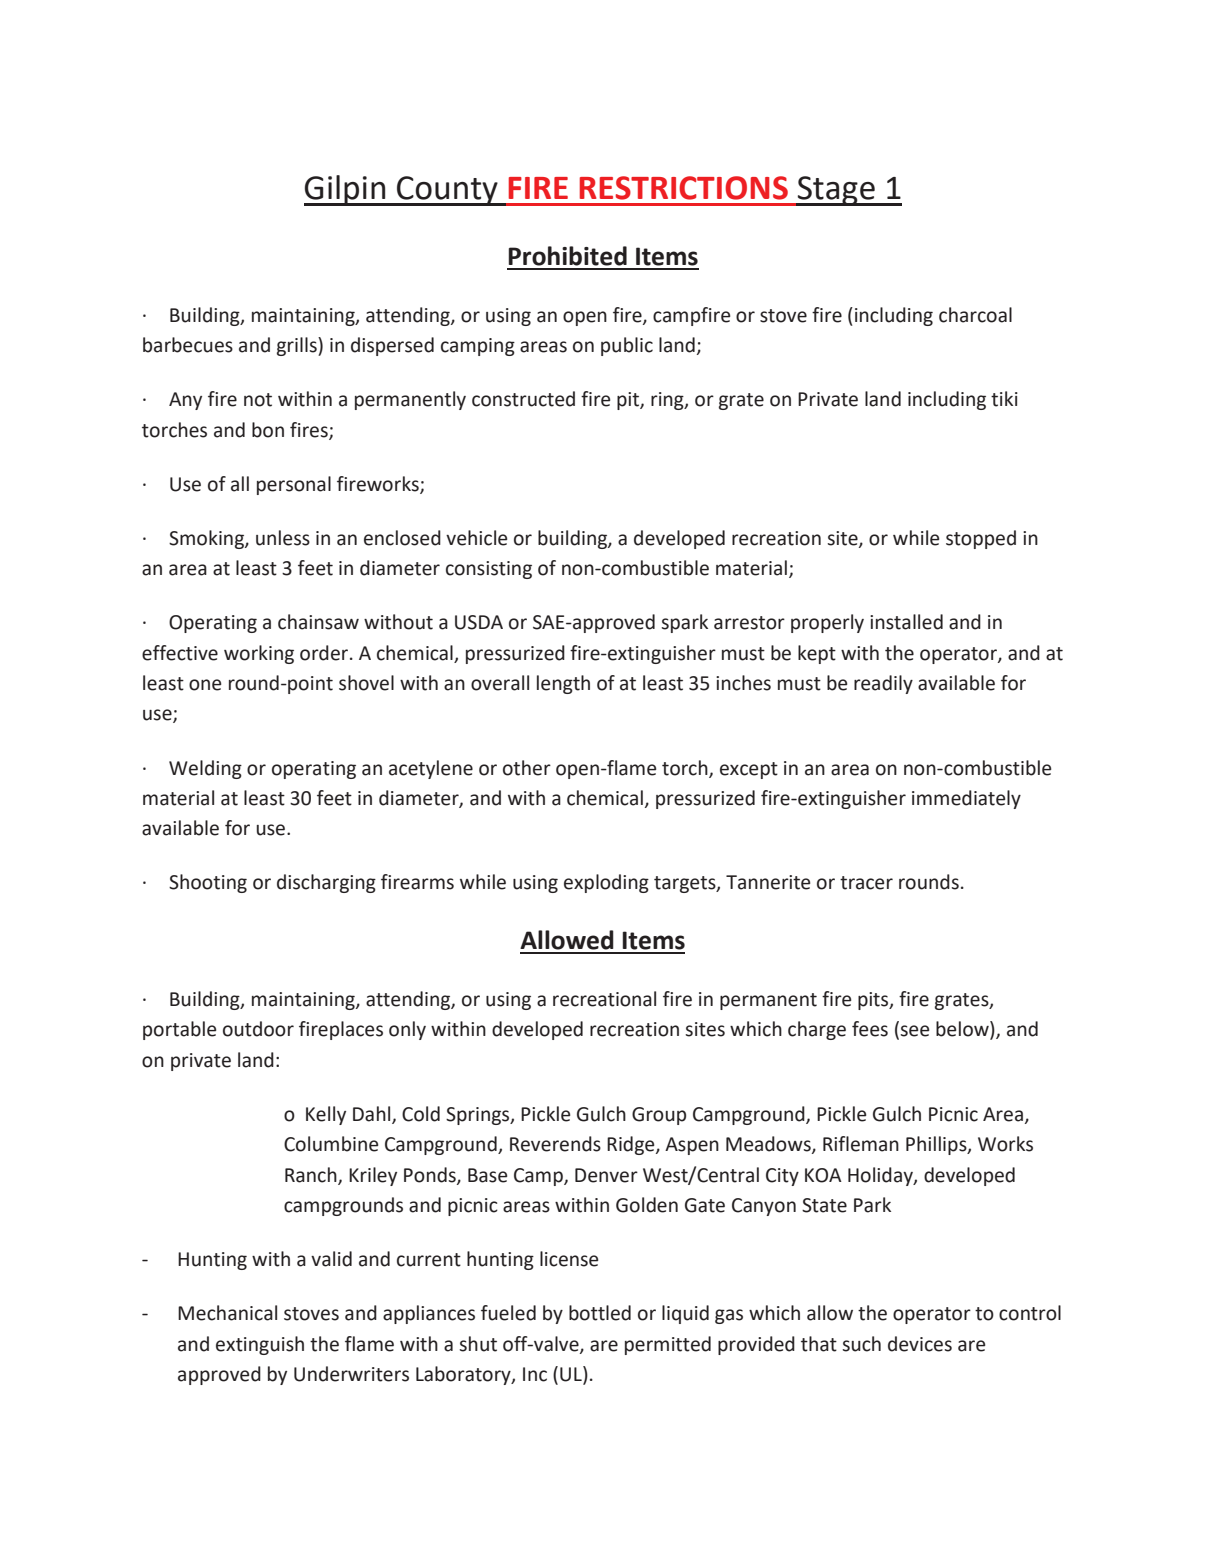 The width and height of the screenshot is (1206, 1560). I want to click on Mechanical, so click(227, 1313).
